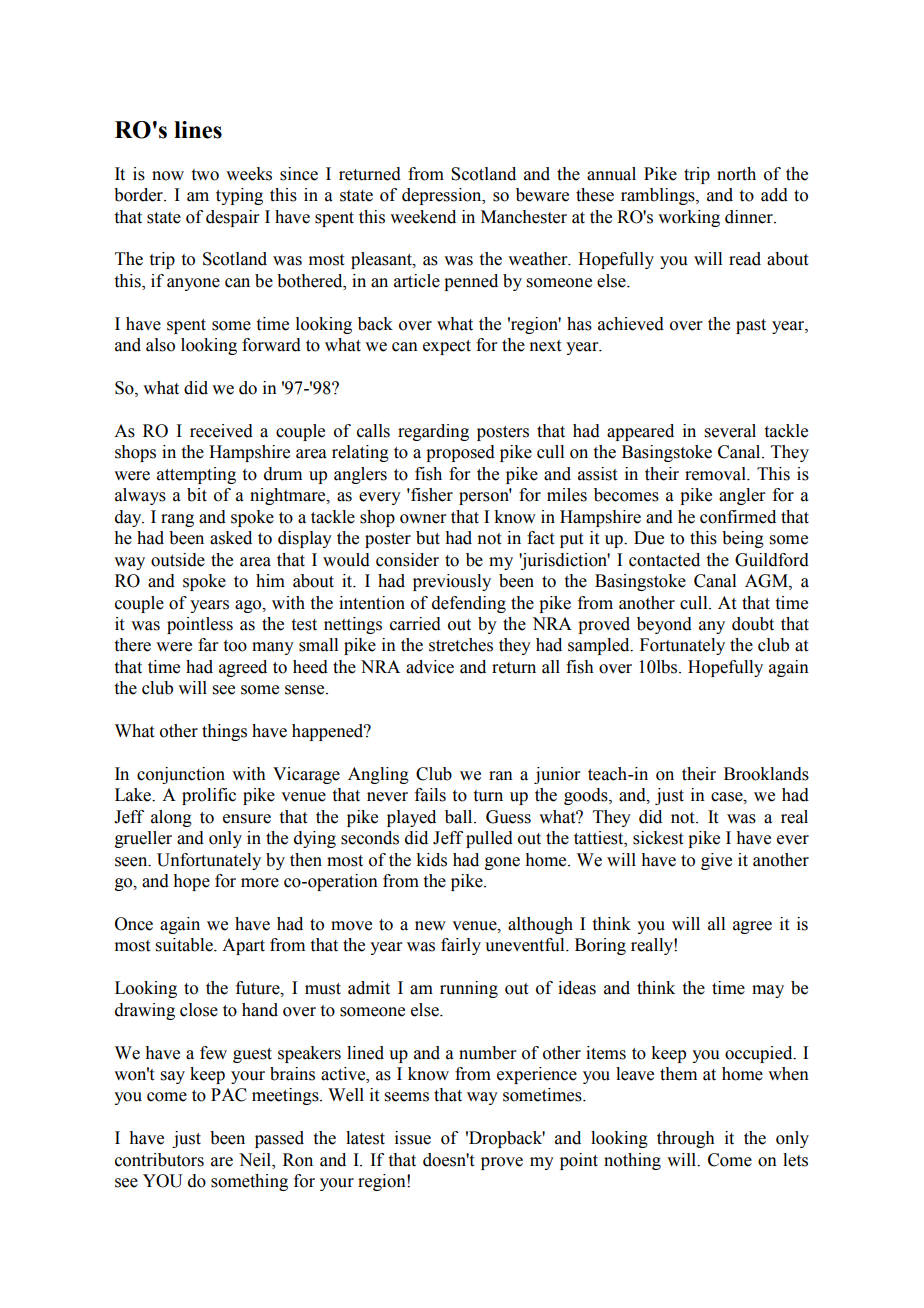 Image resolution: width=924 pixels, height=1308 pixels. Describe the element at coordinates (461, 645) in the document. I see `stretches` at that location.
